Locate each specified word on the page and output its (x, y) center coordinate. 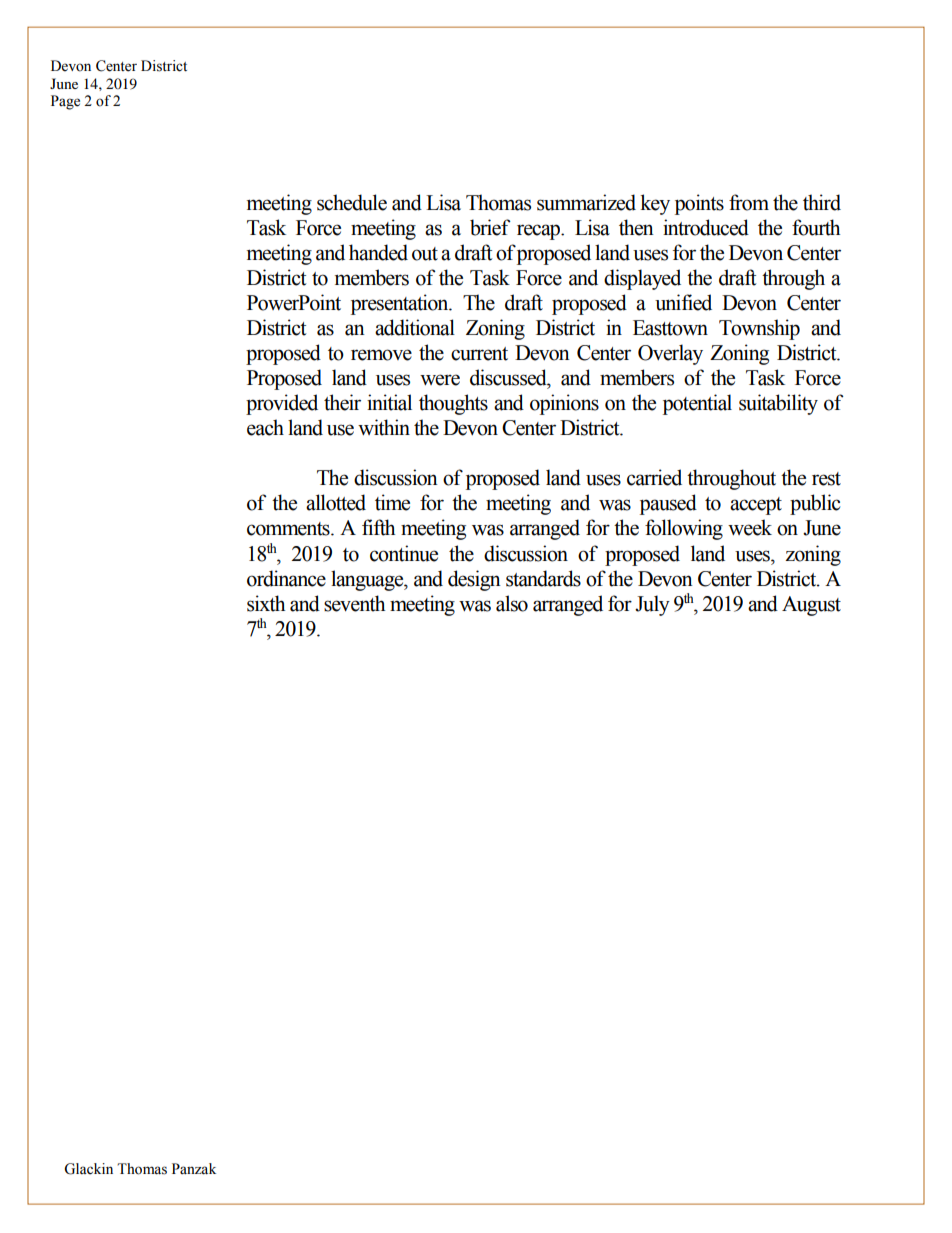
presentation (401, 304)
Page (65, 102)
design (474, 580)
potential (697, 404)
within (384, 427)
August (811, 606)
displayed (642, 279)
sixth (266, 603)
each (265, 427)
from (749, 202)
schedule (352, 202)
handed (378, 252)
